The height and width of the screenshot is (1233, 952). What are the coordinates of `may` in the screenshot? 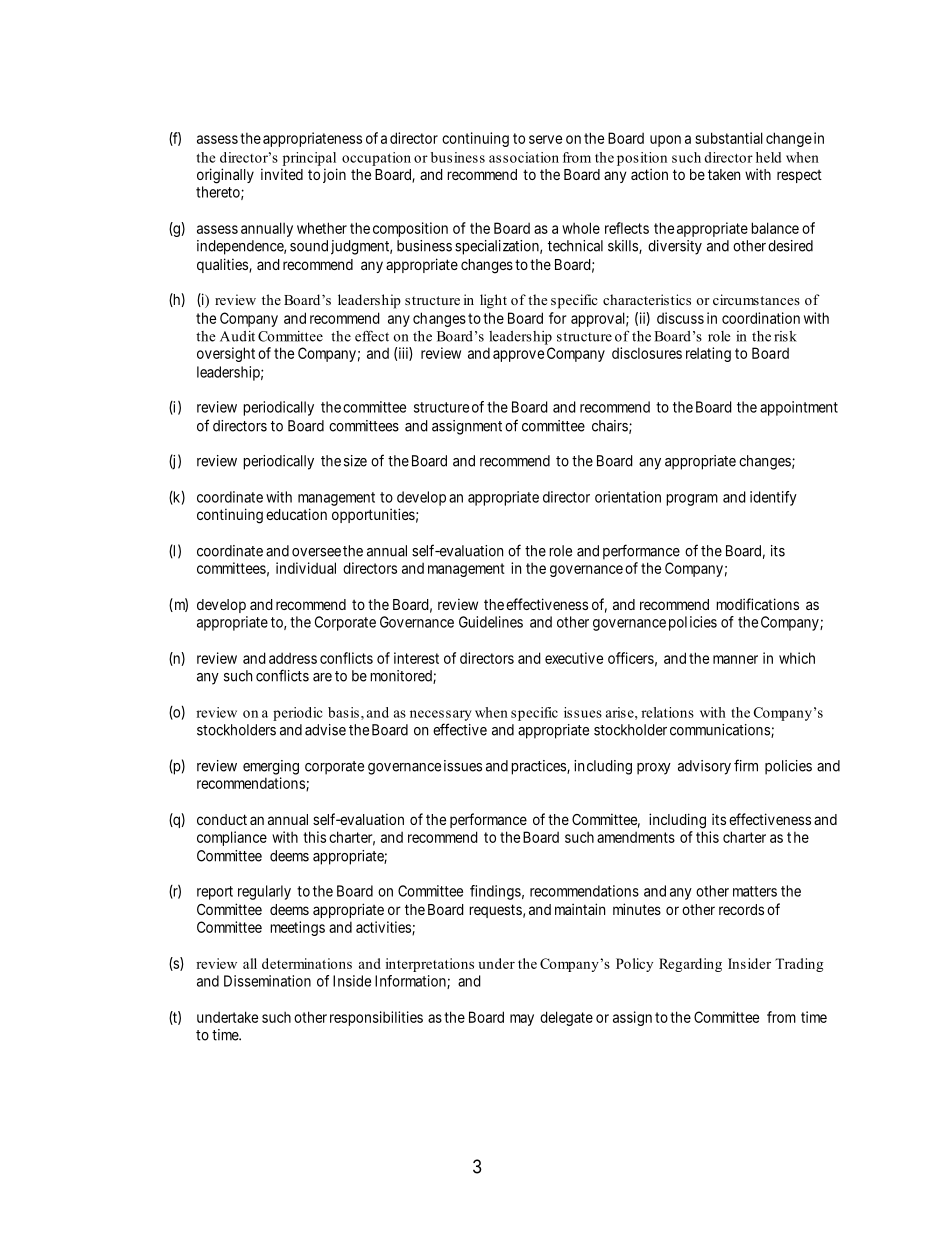 It's located at (522, 1020).
